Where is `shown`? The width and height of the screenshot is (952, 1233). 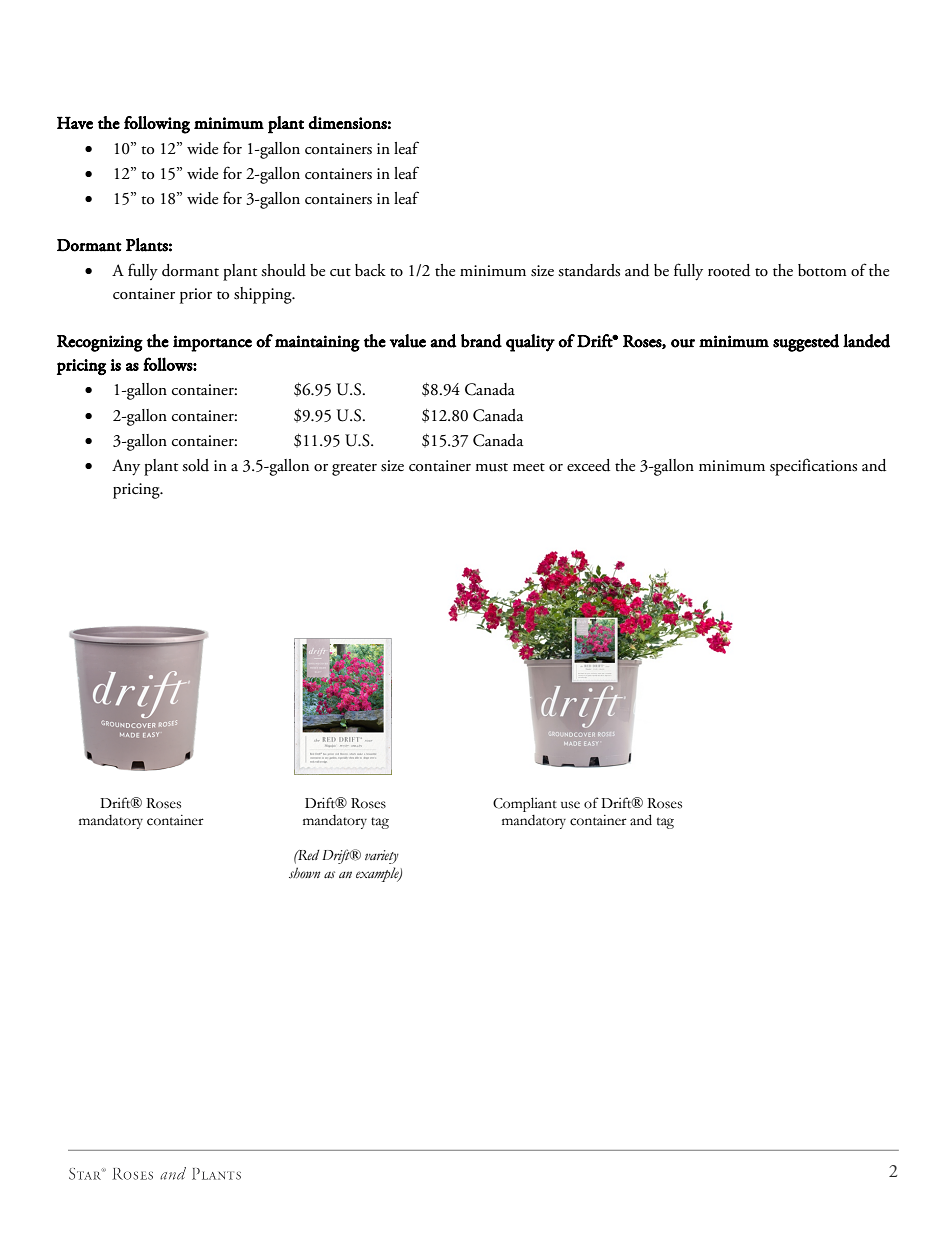
shown is located at coordinates (305, 873).
